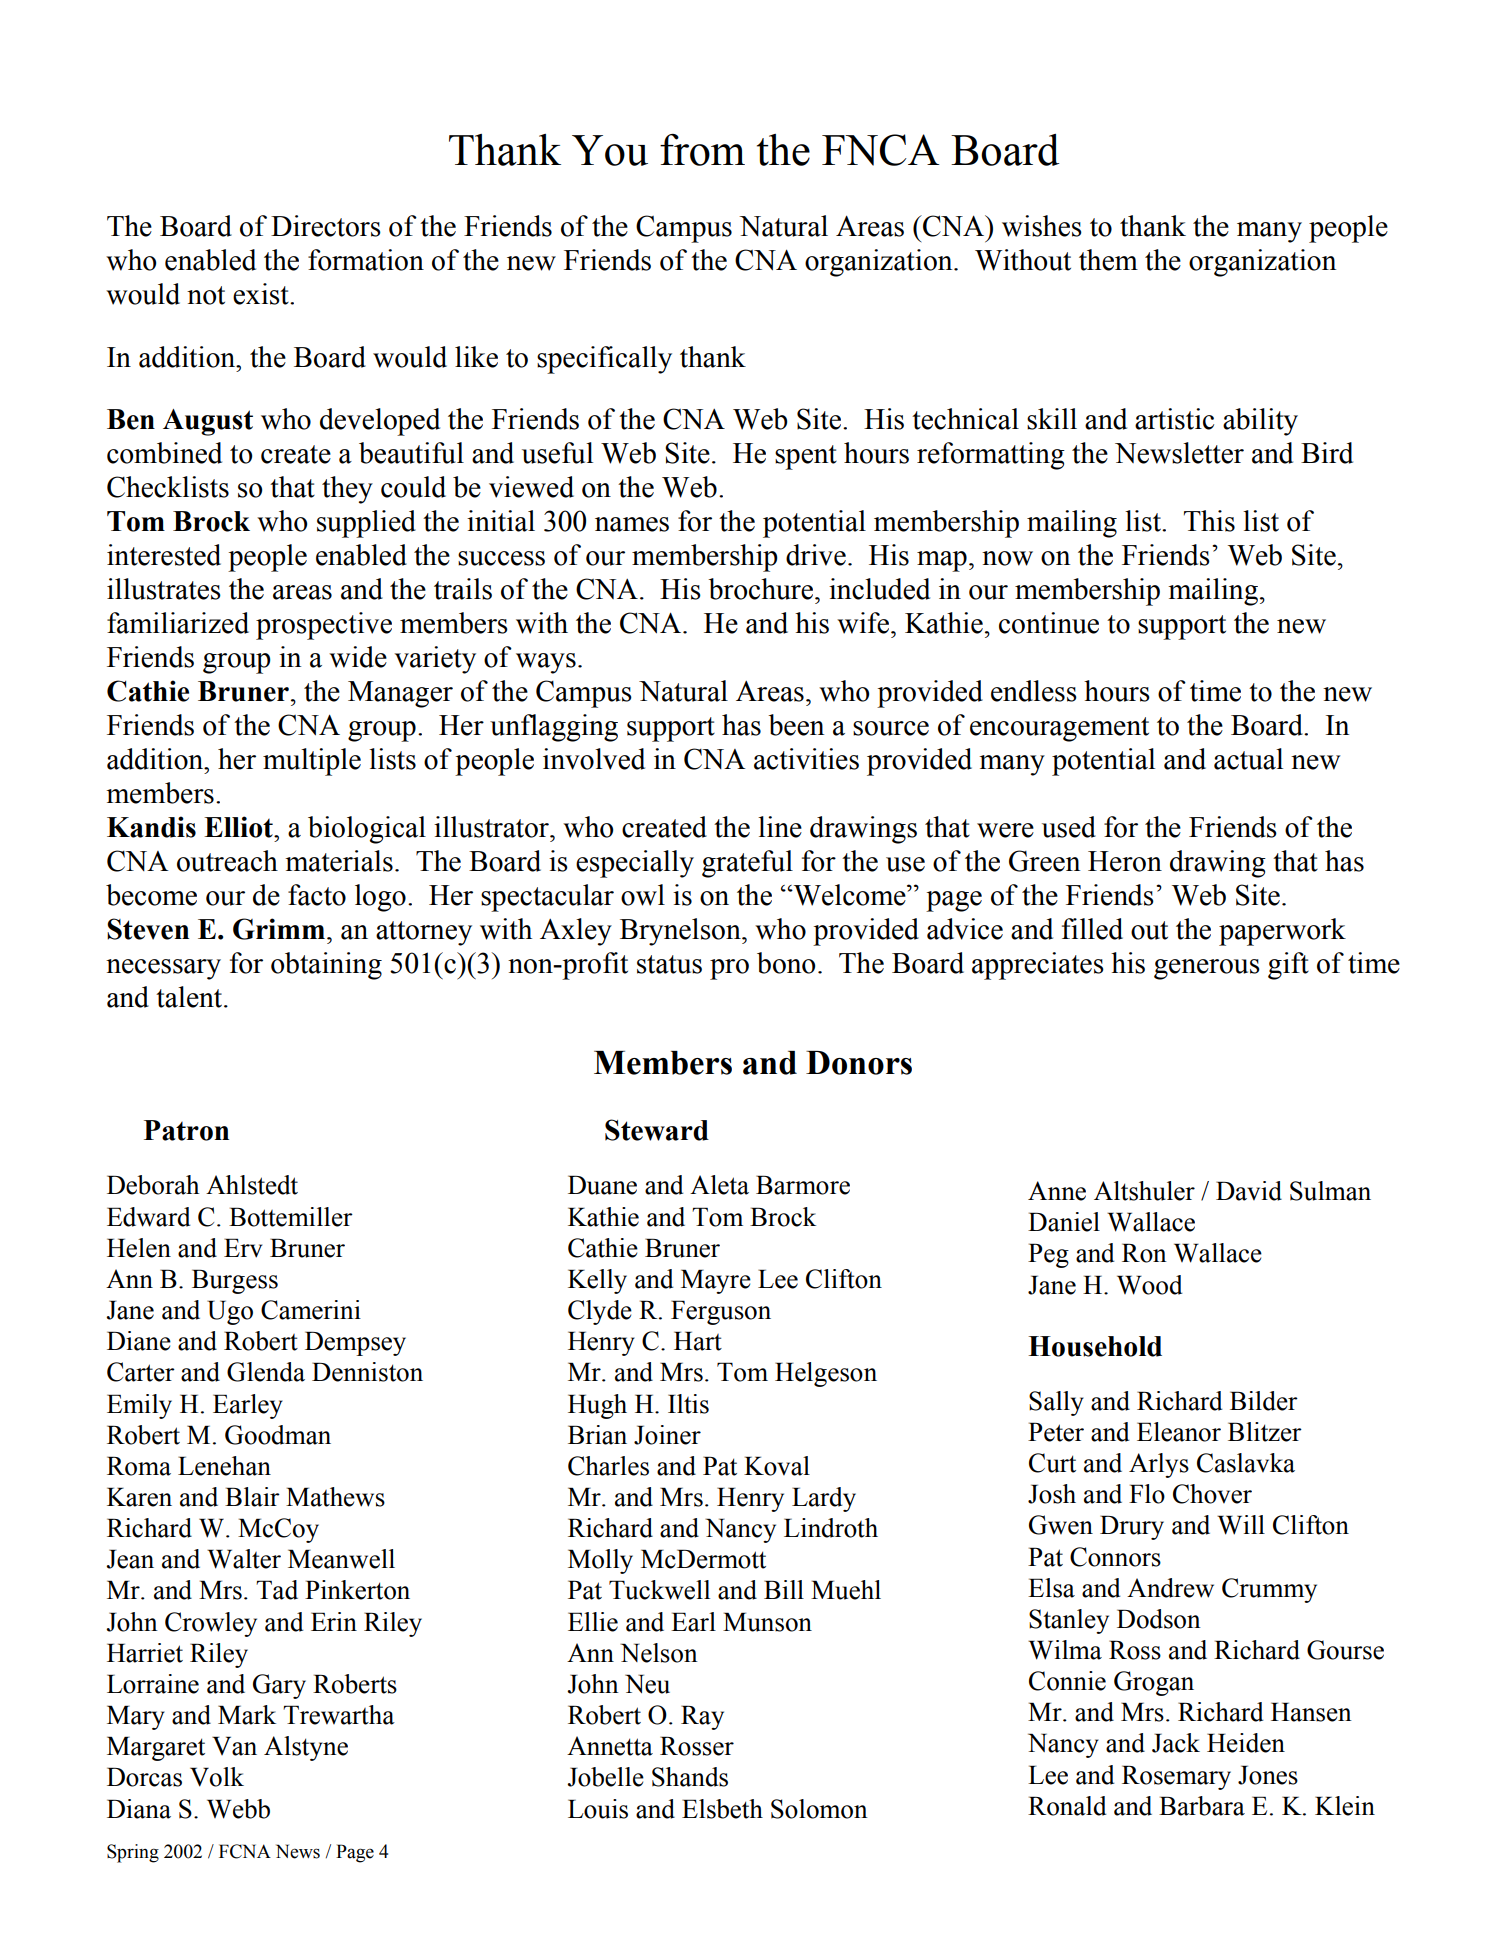 Image resolution: width=1507 pixels, height=1951 pixels. Describe the element at coordinates (1202, 1806) in the page. I see `Barbara` at that location.
